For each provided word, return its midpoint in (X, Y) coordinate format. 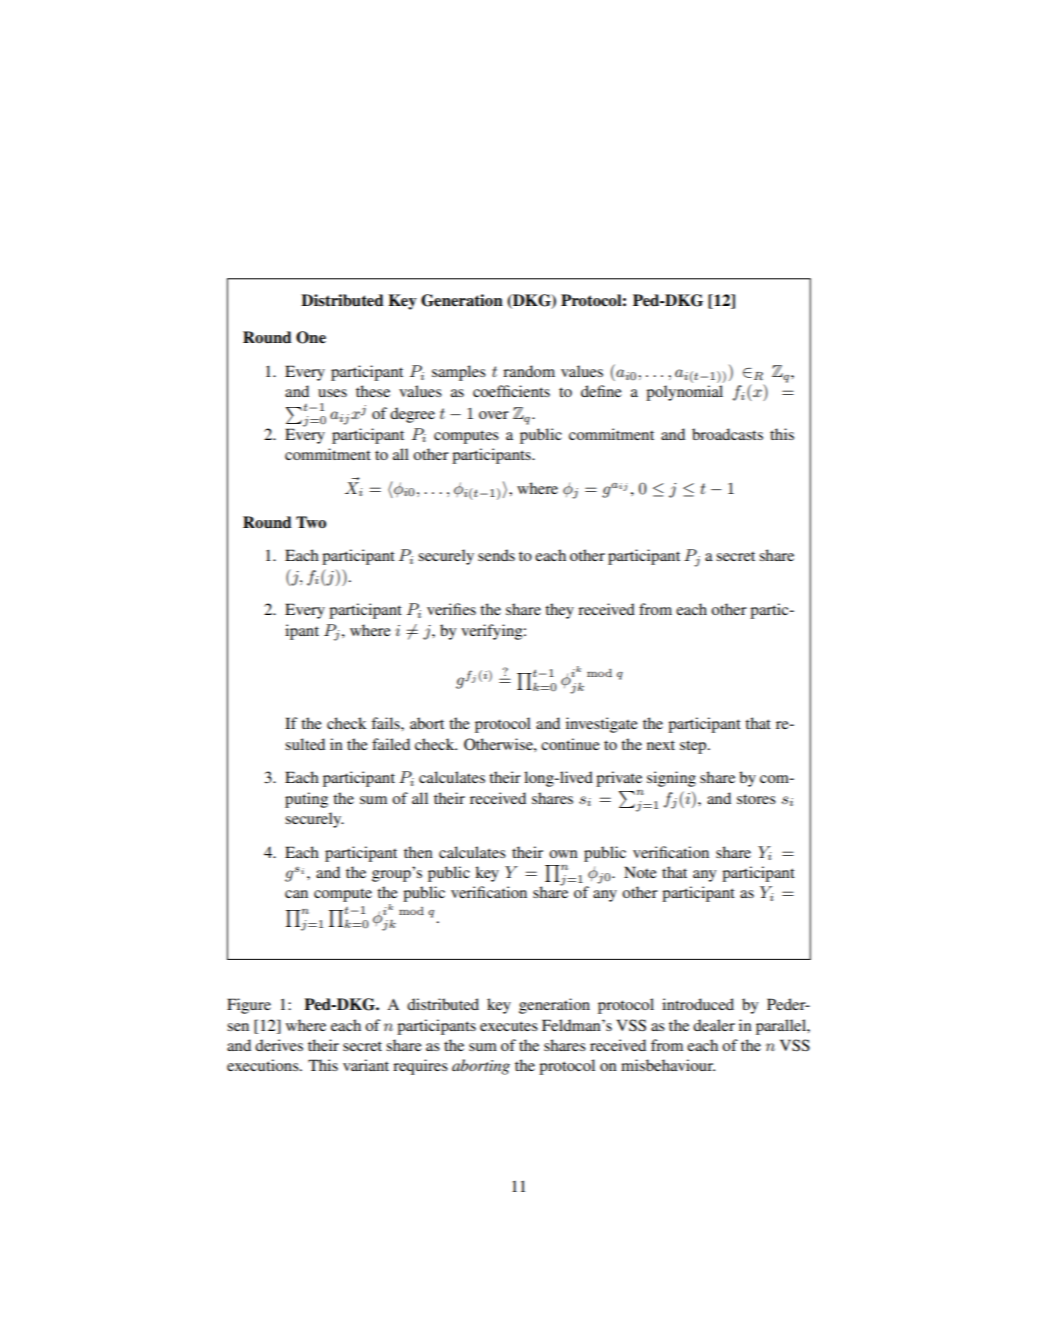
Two (311, 522)
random (529, 371)
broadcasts (727, 434)
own (563, 854)
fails (386, 723)
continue (570, 744)
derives (279, 1045)
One (311, 337)
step (694, 747)
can (296, 894)
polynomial (684, 393)
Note (640, 872)
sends (496, 555)
